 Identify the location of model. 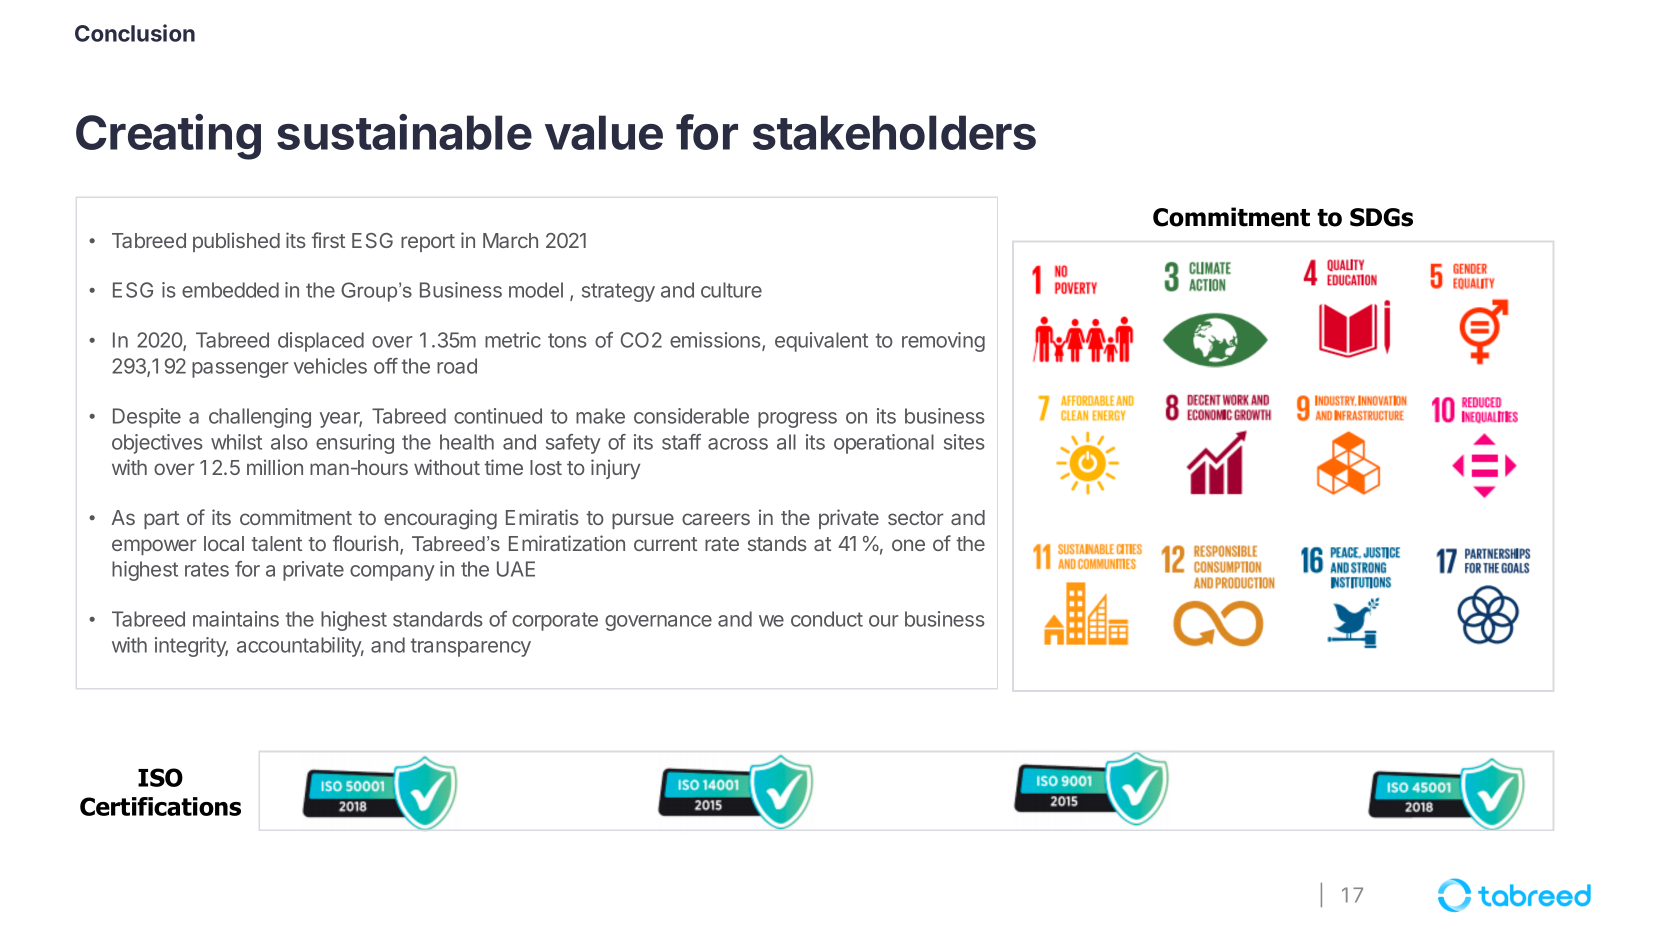
(536, 290).
